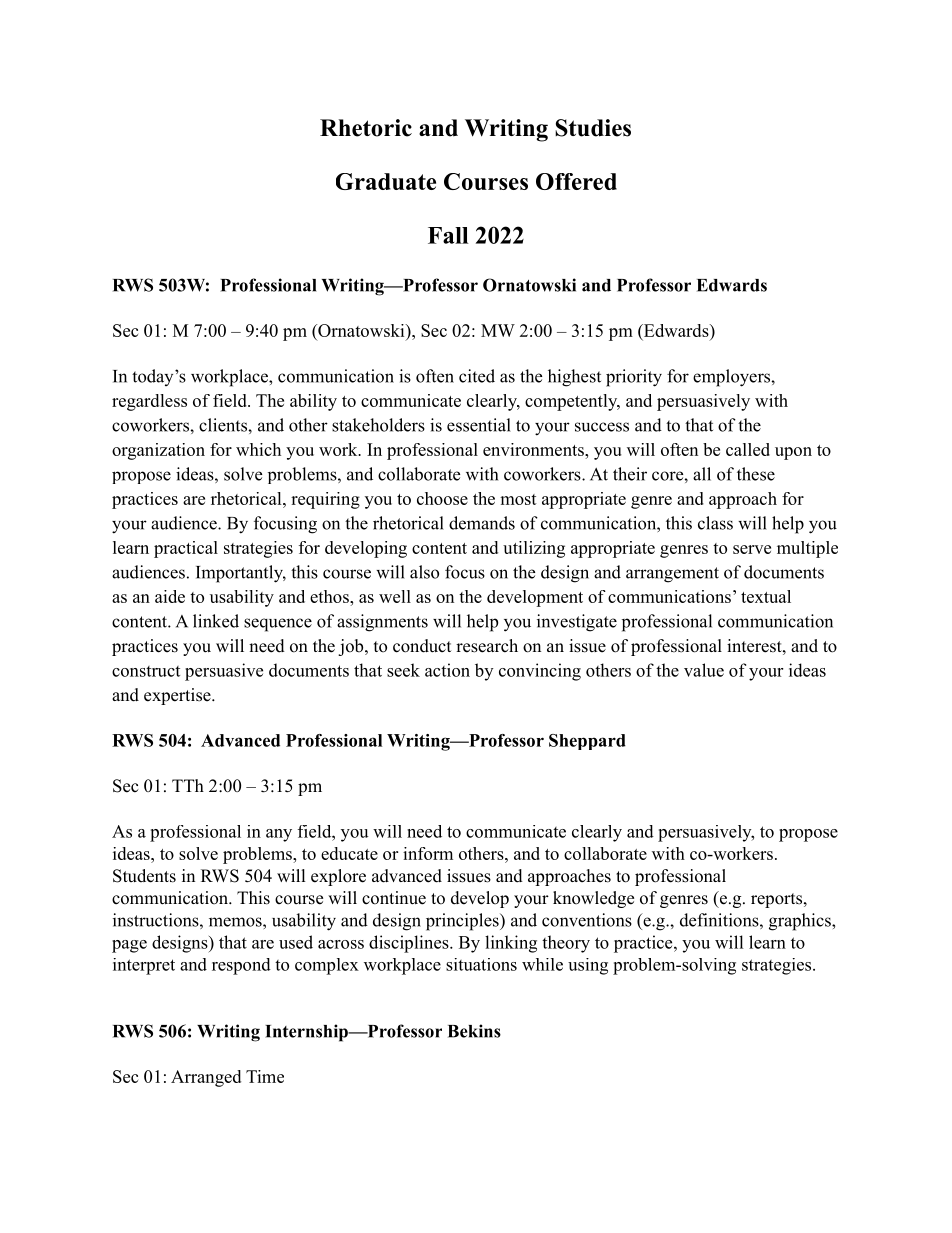  What do you see at coordinates (424, 572) in the image?
I see `also` at bounding box center [424, 572].
